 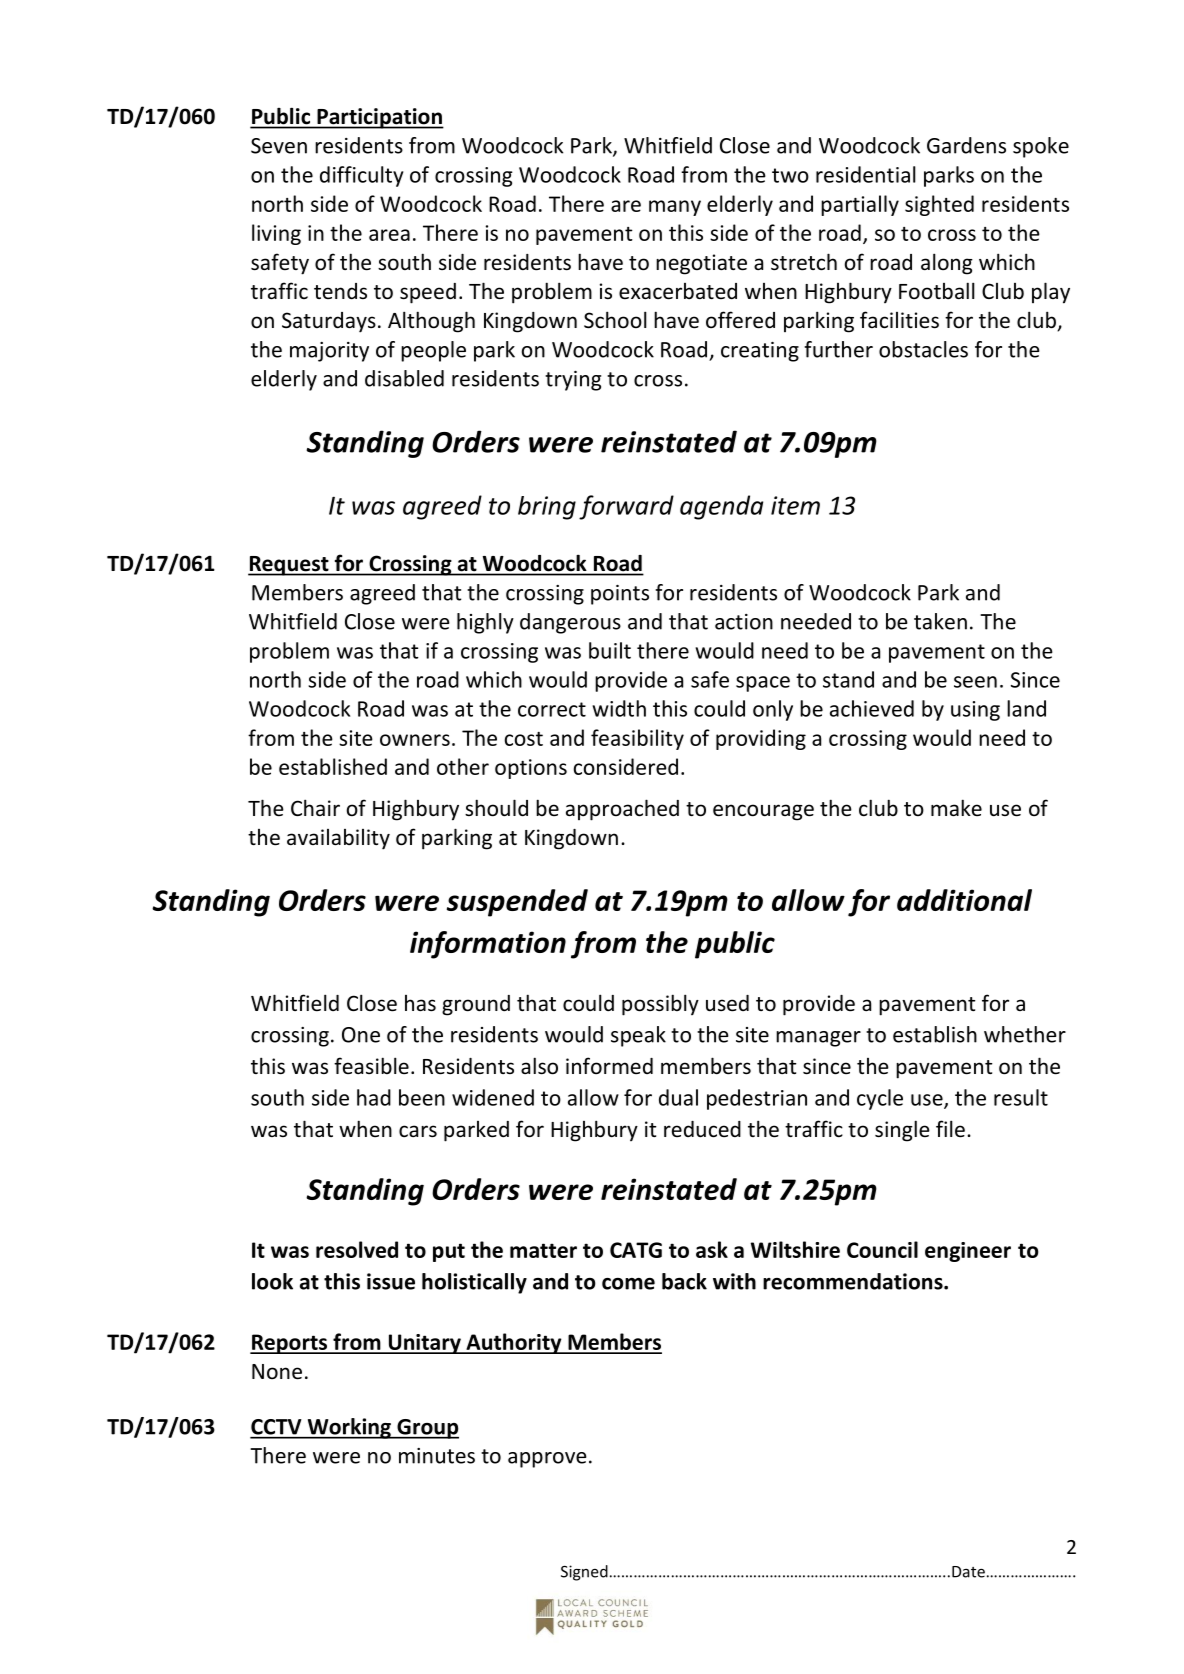 What do you see at coordinates (361, 176) in the image?
I see `difficulty` at bounding box center [361, 176].
